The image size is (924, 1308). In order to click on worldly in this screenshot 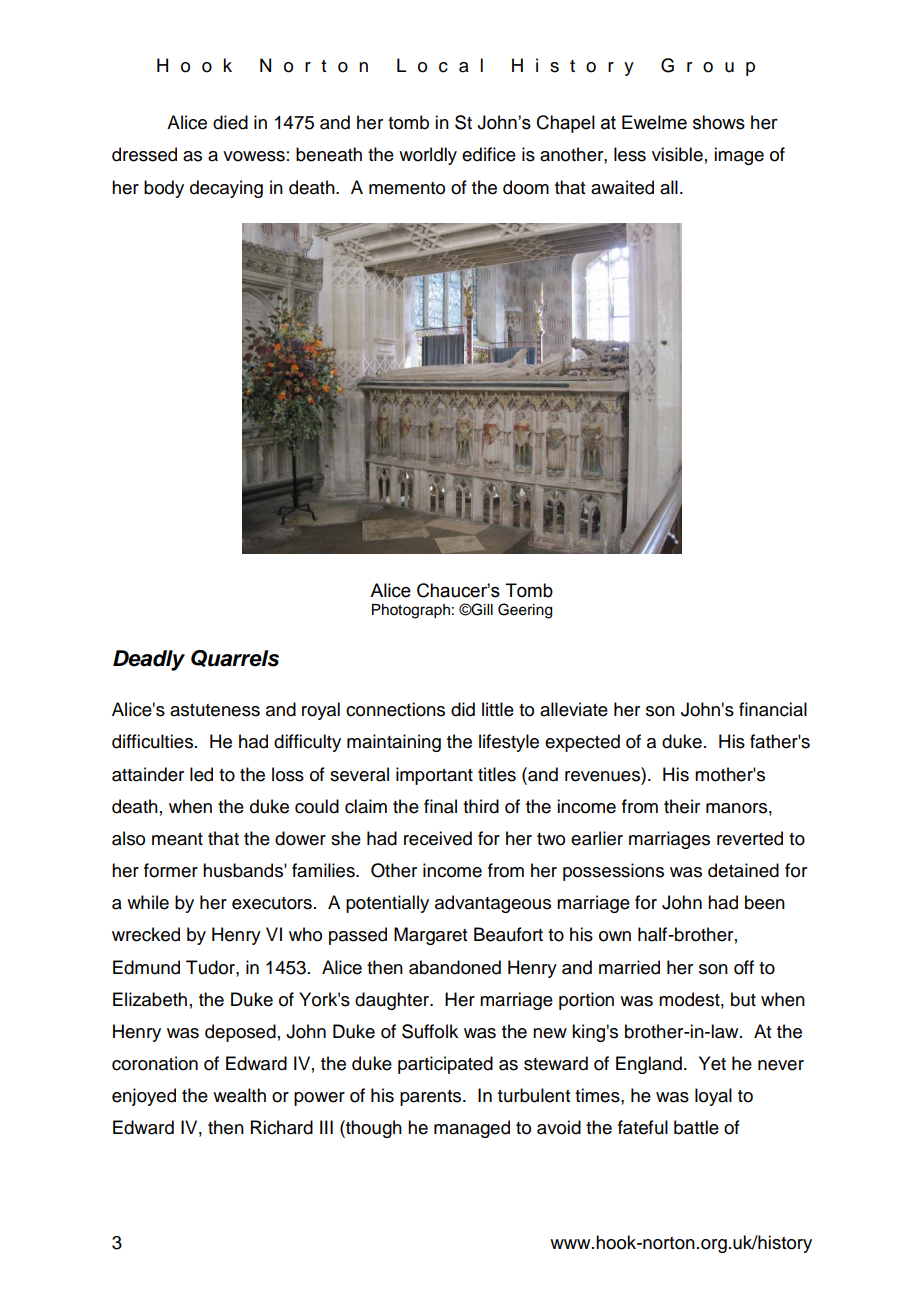, I will do `click(428, 156)`.
